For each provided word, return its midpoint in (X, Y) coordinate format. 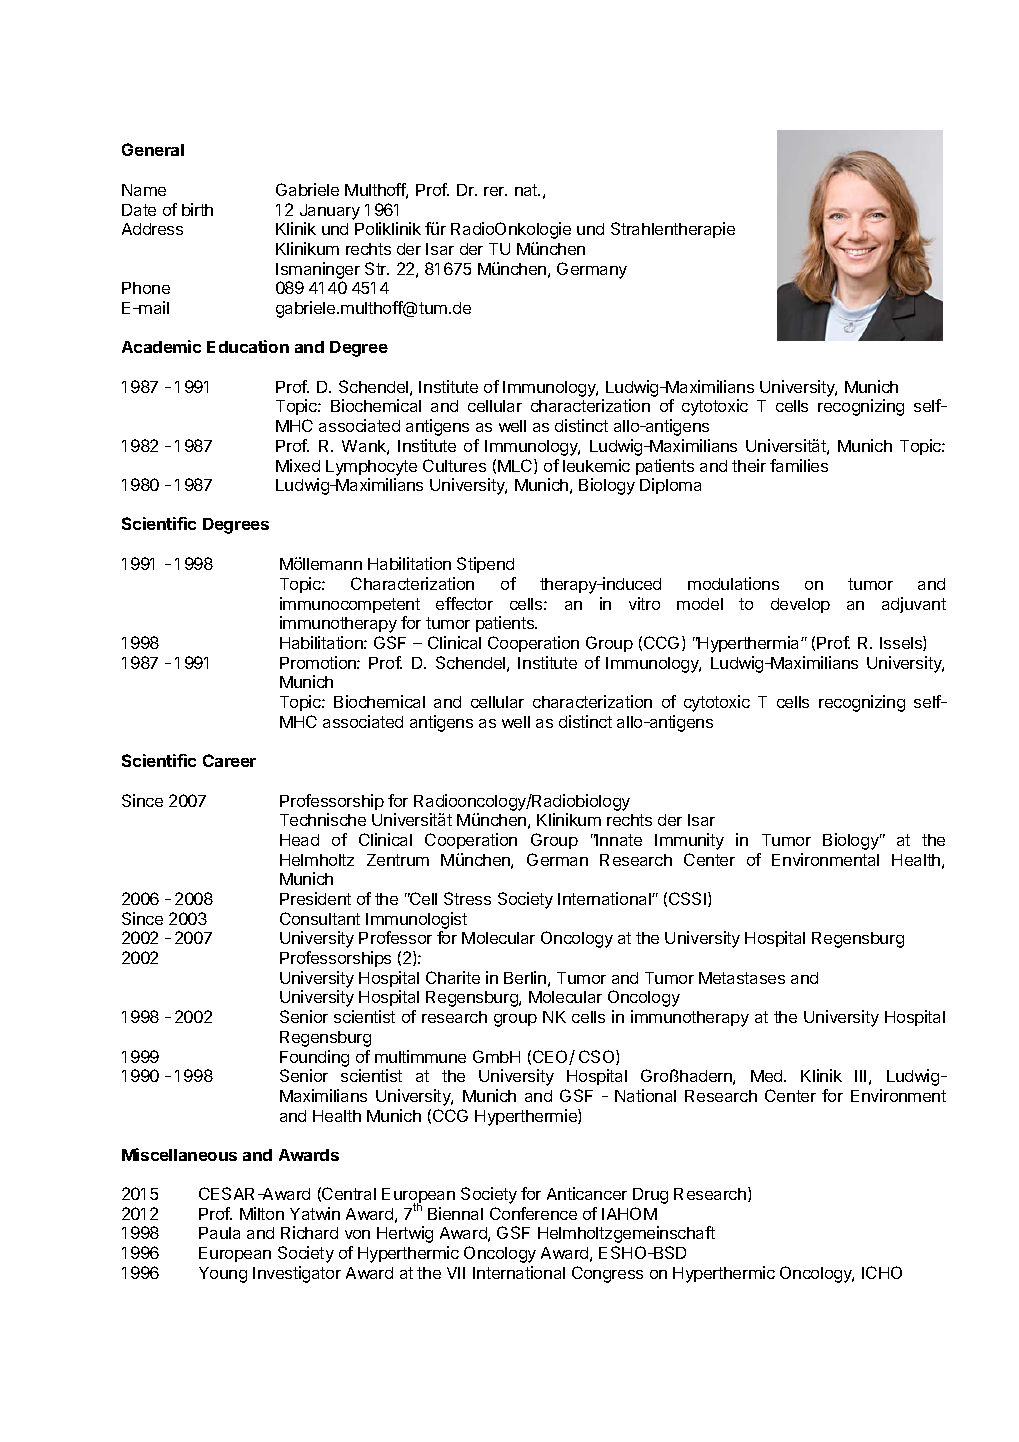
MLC (516, 466)
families (799, 465)
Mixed (298, 465)
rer (495, 191)
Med (768, 1076)
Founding (314, 1058)
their (749, 465)
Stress (467, 898)
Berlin (525, 977)
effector (464, 603)
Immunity (689, 841)
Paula (219, 1233)
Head (299, 840)
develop (800, 605)
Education (248, 346)
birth (197, 209)
